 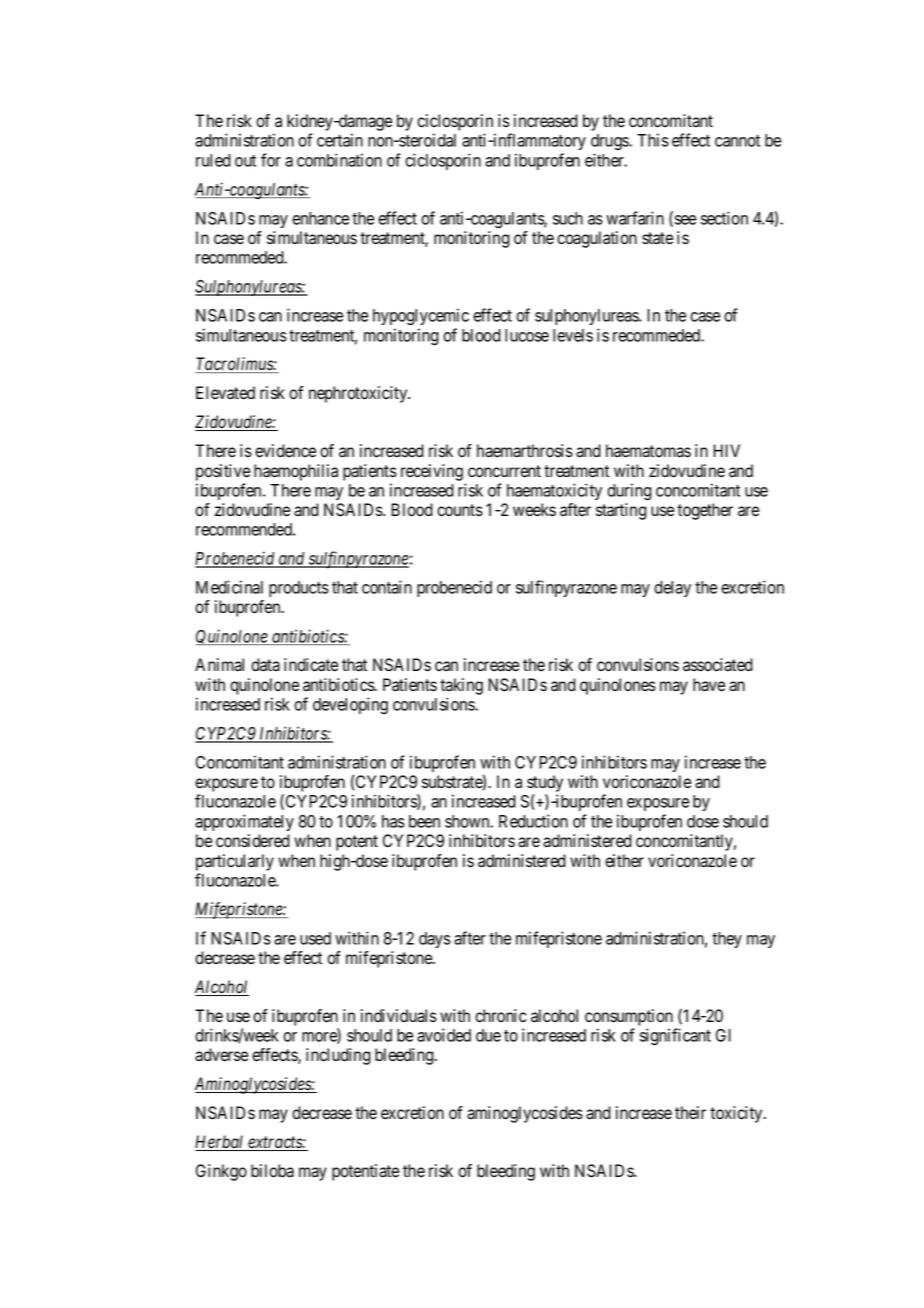 I want to click on biloba, so click(x=272, y=1171).
